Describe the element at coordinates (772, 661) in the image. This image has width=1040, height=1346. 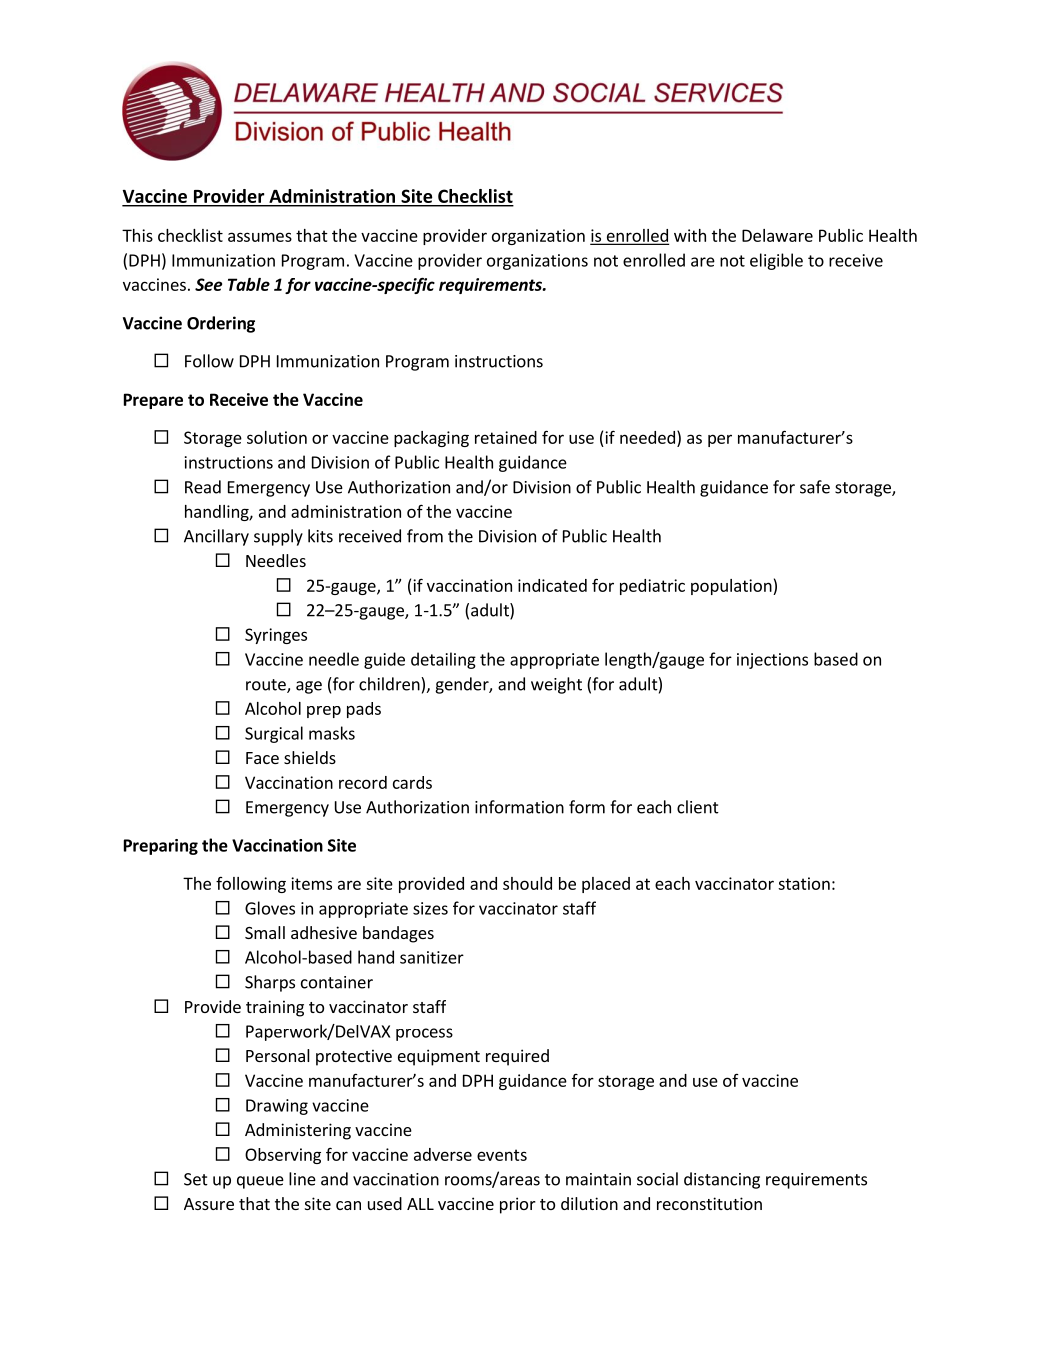
I see `injections` at that location.
